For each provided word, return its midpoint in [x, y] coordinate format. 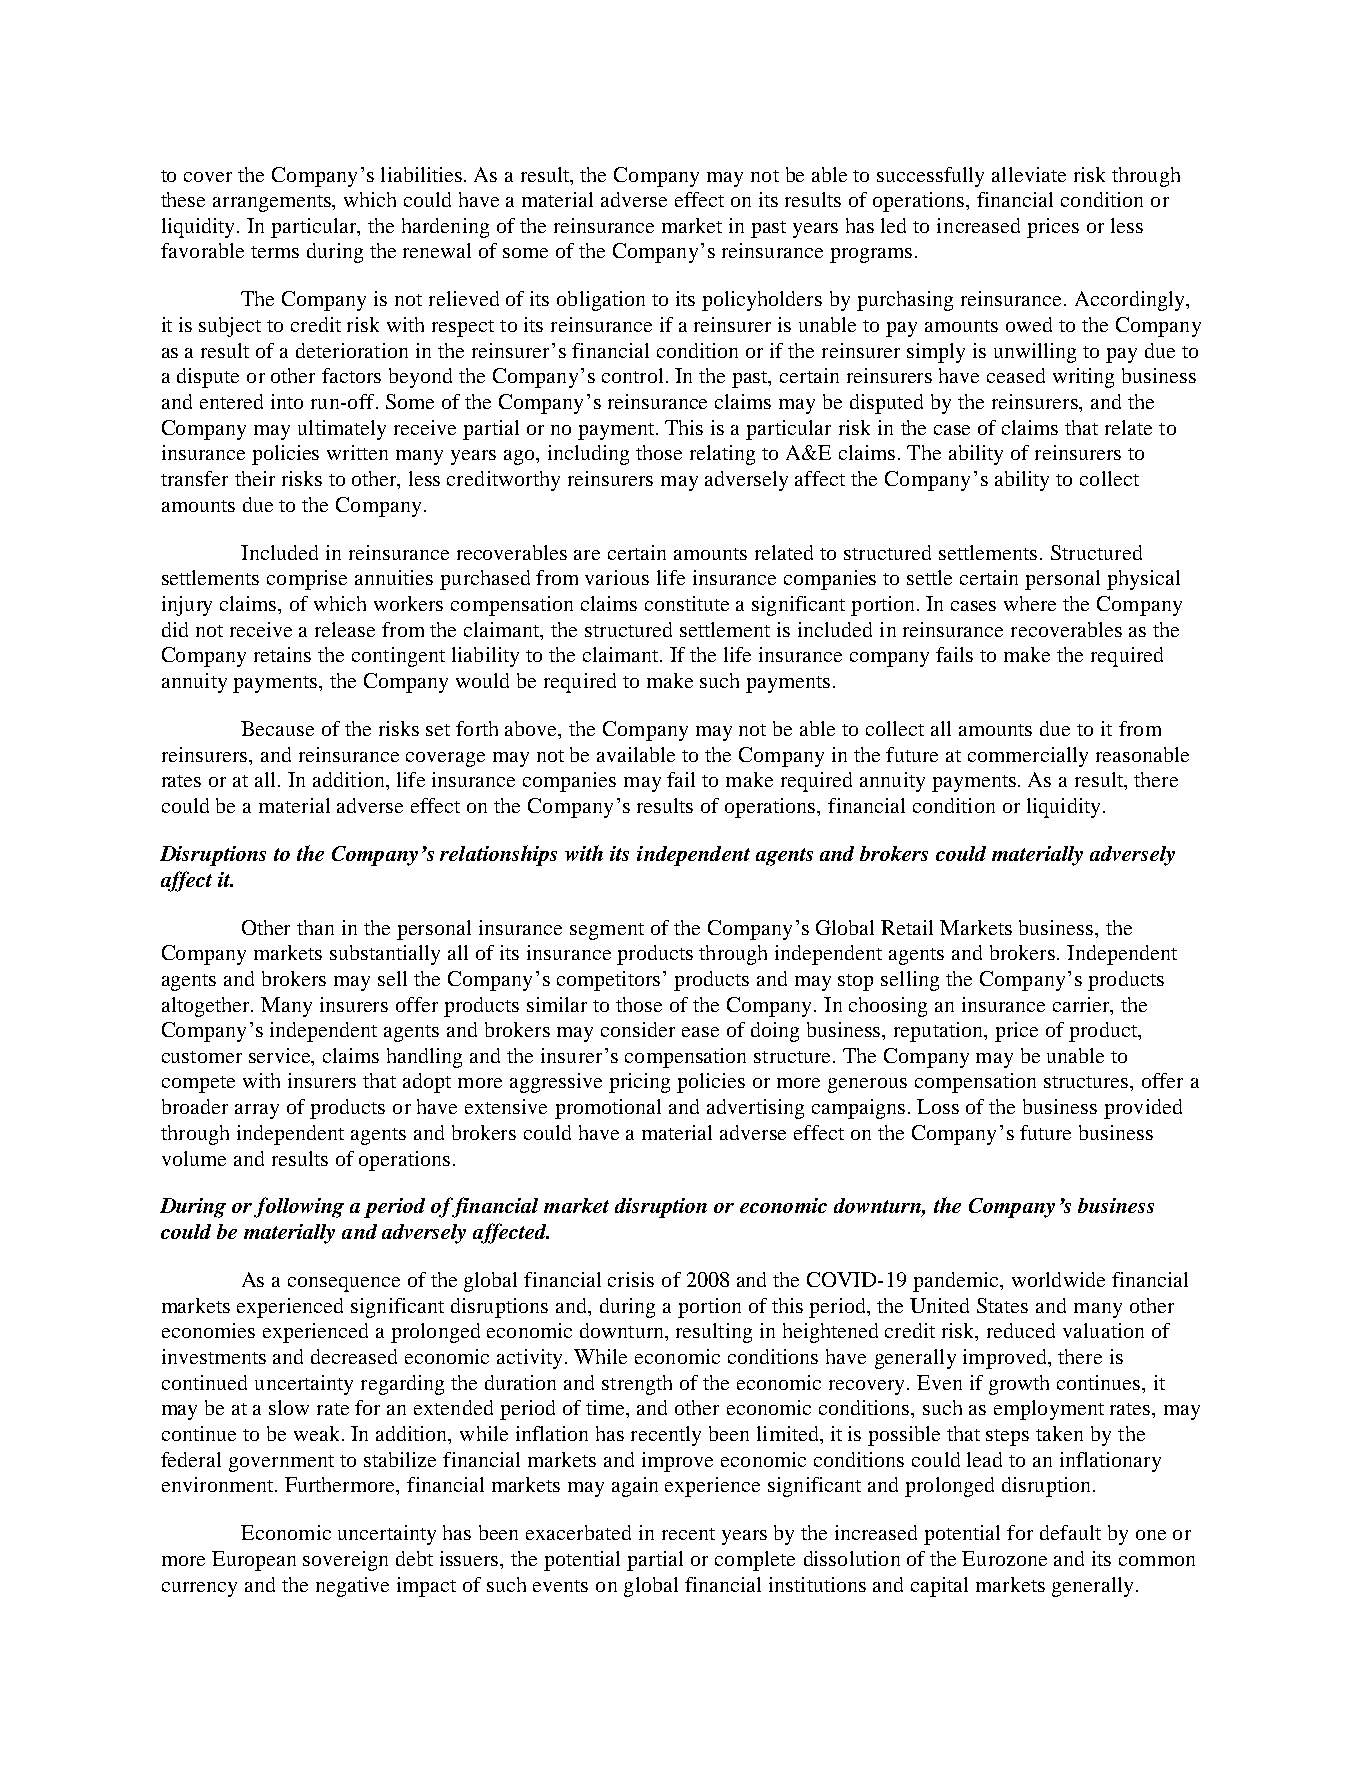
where [1030, 603]
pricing [639, 1083]
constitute [687, 603]
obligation [601, 301]
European [254, 1561]
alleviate [1029, 174]
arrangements [273, 203]
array [257, 1111]
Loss [938, 1106]
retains [282, 654]
